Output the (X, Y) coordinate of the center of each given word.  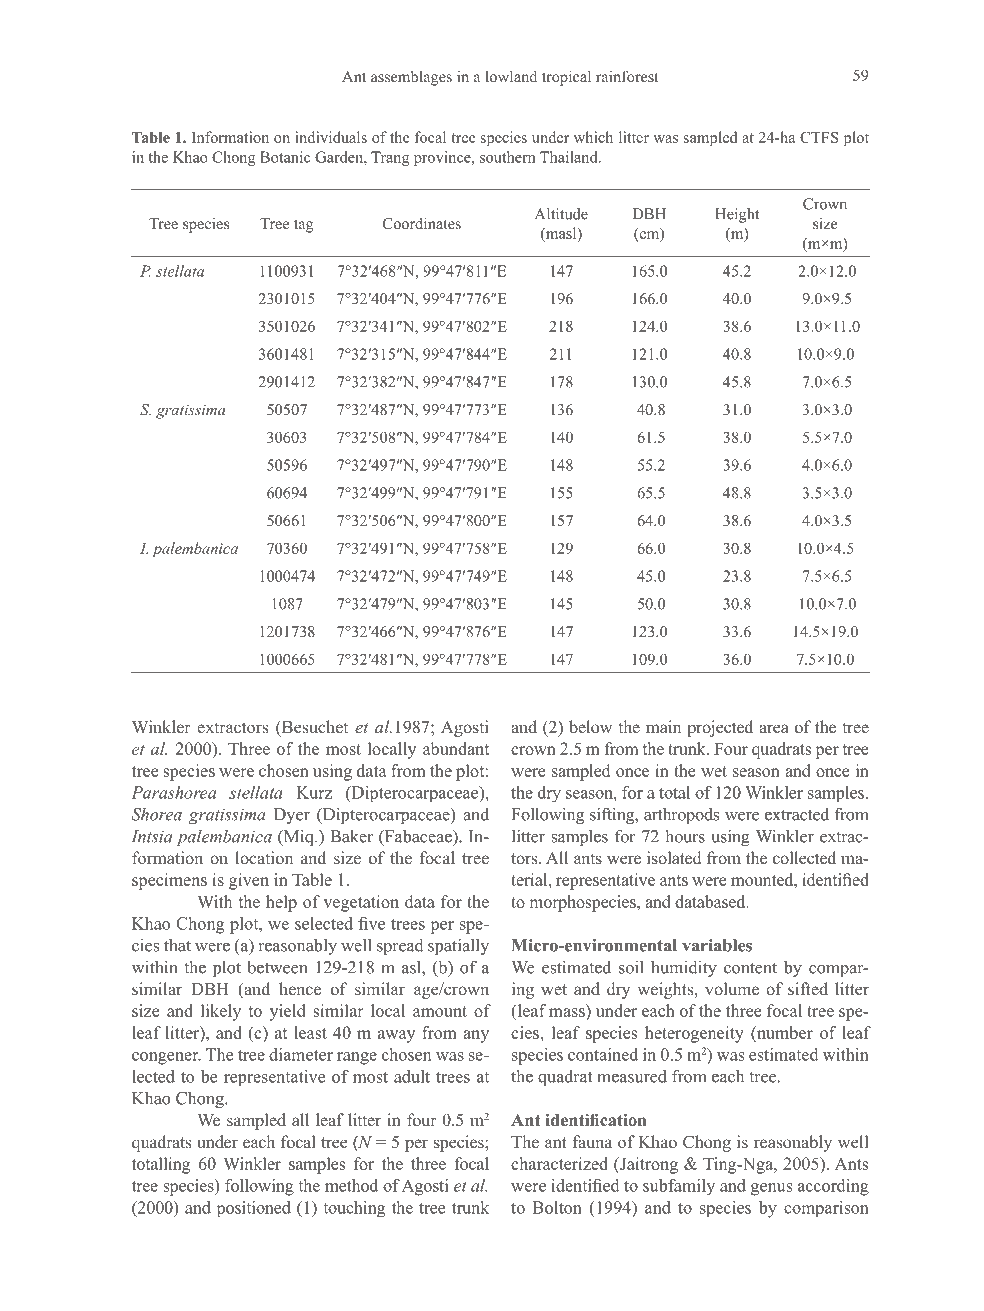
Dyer (292, 816)
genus (771, 1189)
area (774, 728)
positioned (254, 1209)
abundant (456, 748)
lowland (511, 76)
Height (737, 215)
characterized (559, 1163)
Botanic (285, 157)
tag (303, 226)
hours (685, 836)
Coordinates (422, 223)
